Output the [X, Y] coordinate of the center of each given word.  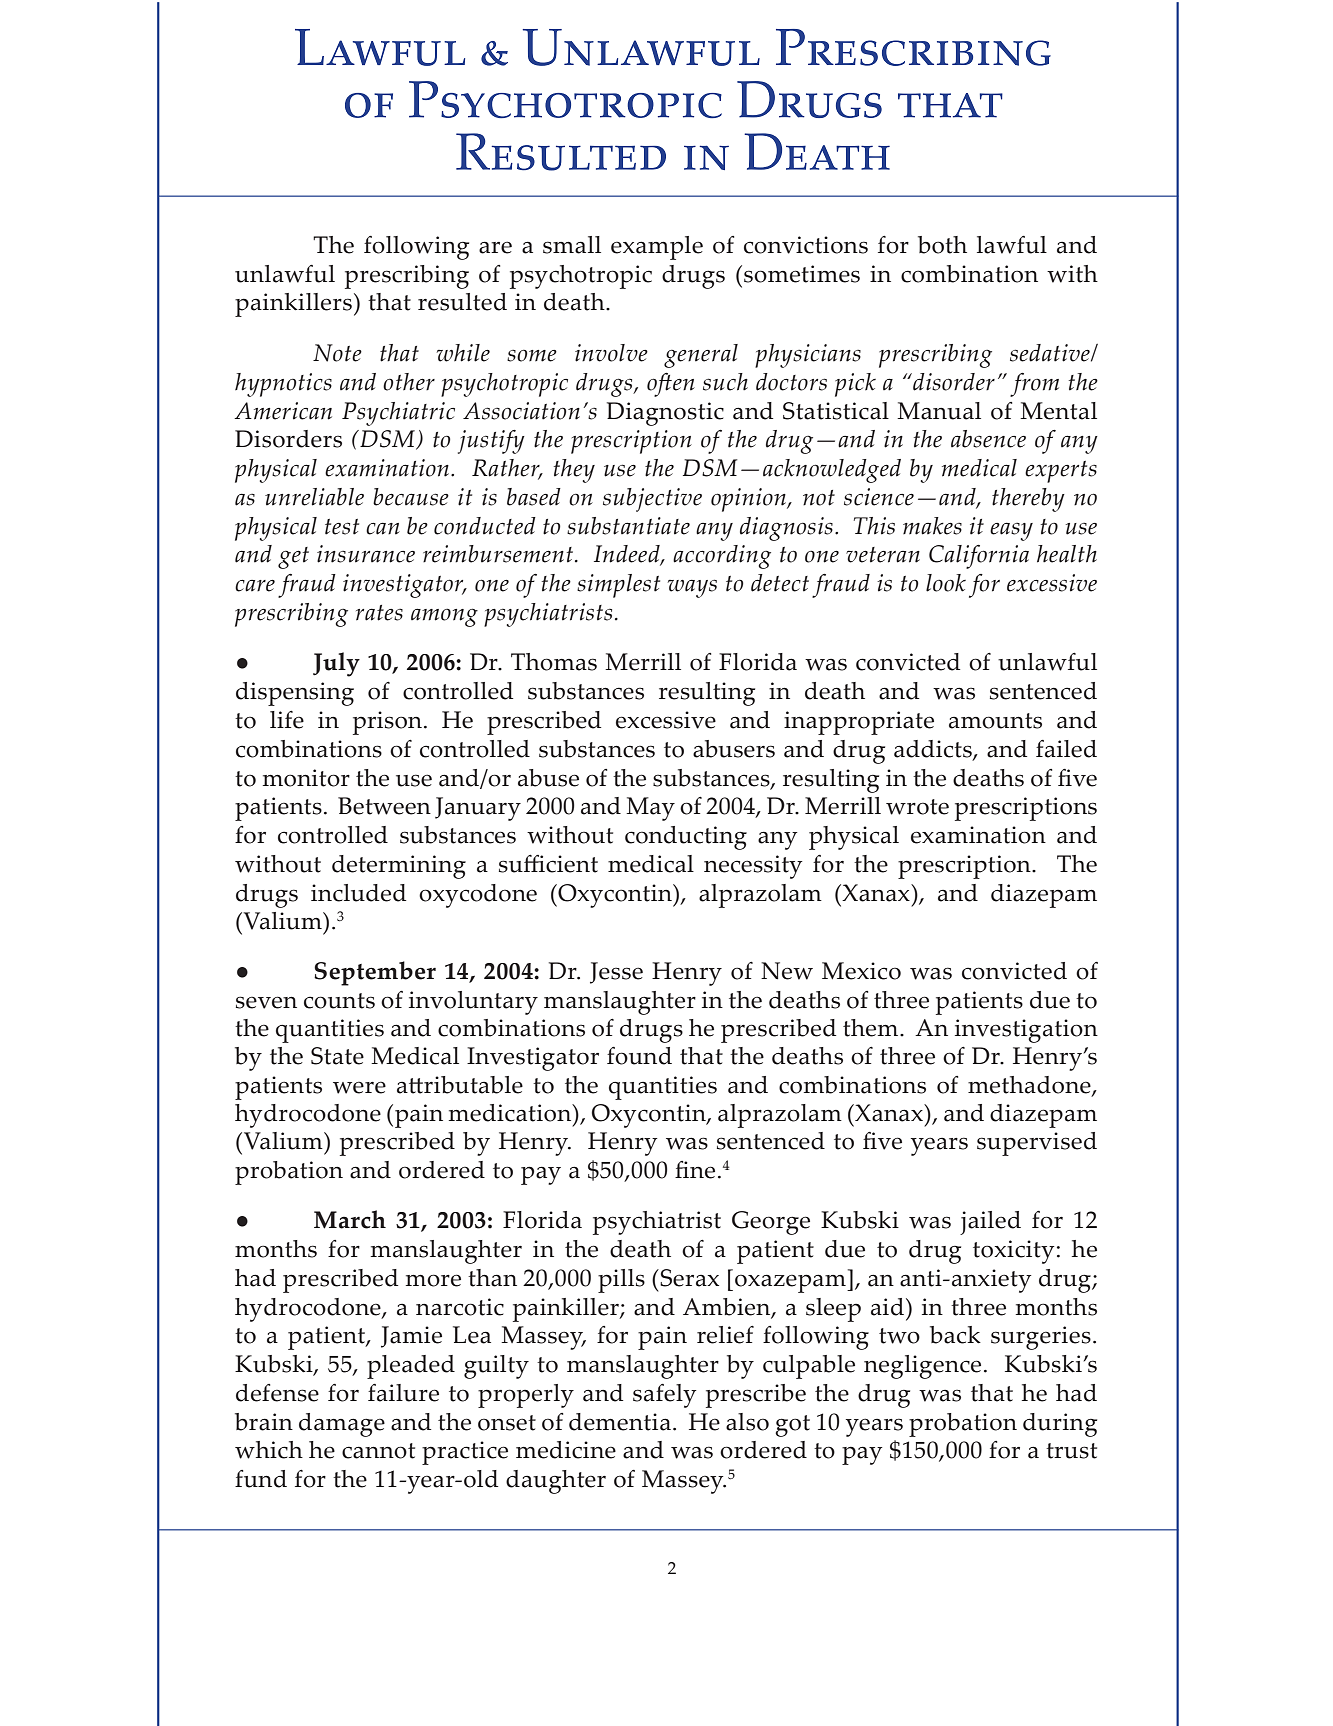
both [942, 245]
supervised [1037, 1144]
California [979, 557]
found [639, 1056]
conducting [686, 838]
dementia [620, 1422]
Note [337, 353]
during [1060, 1425]
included [358, 893]
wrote [917, 807]
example [657, 248]
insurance [366, 554]
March [350, 1219]
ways [692, 588]
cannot [378, 1451]
